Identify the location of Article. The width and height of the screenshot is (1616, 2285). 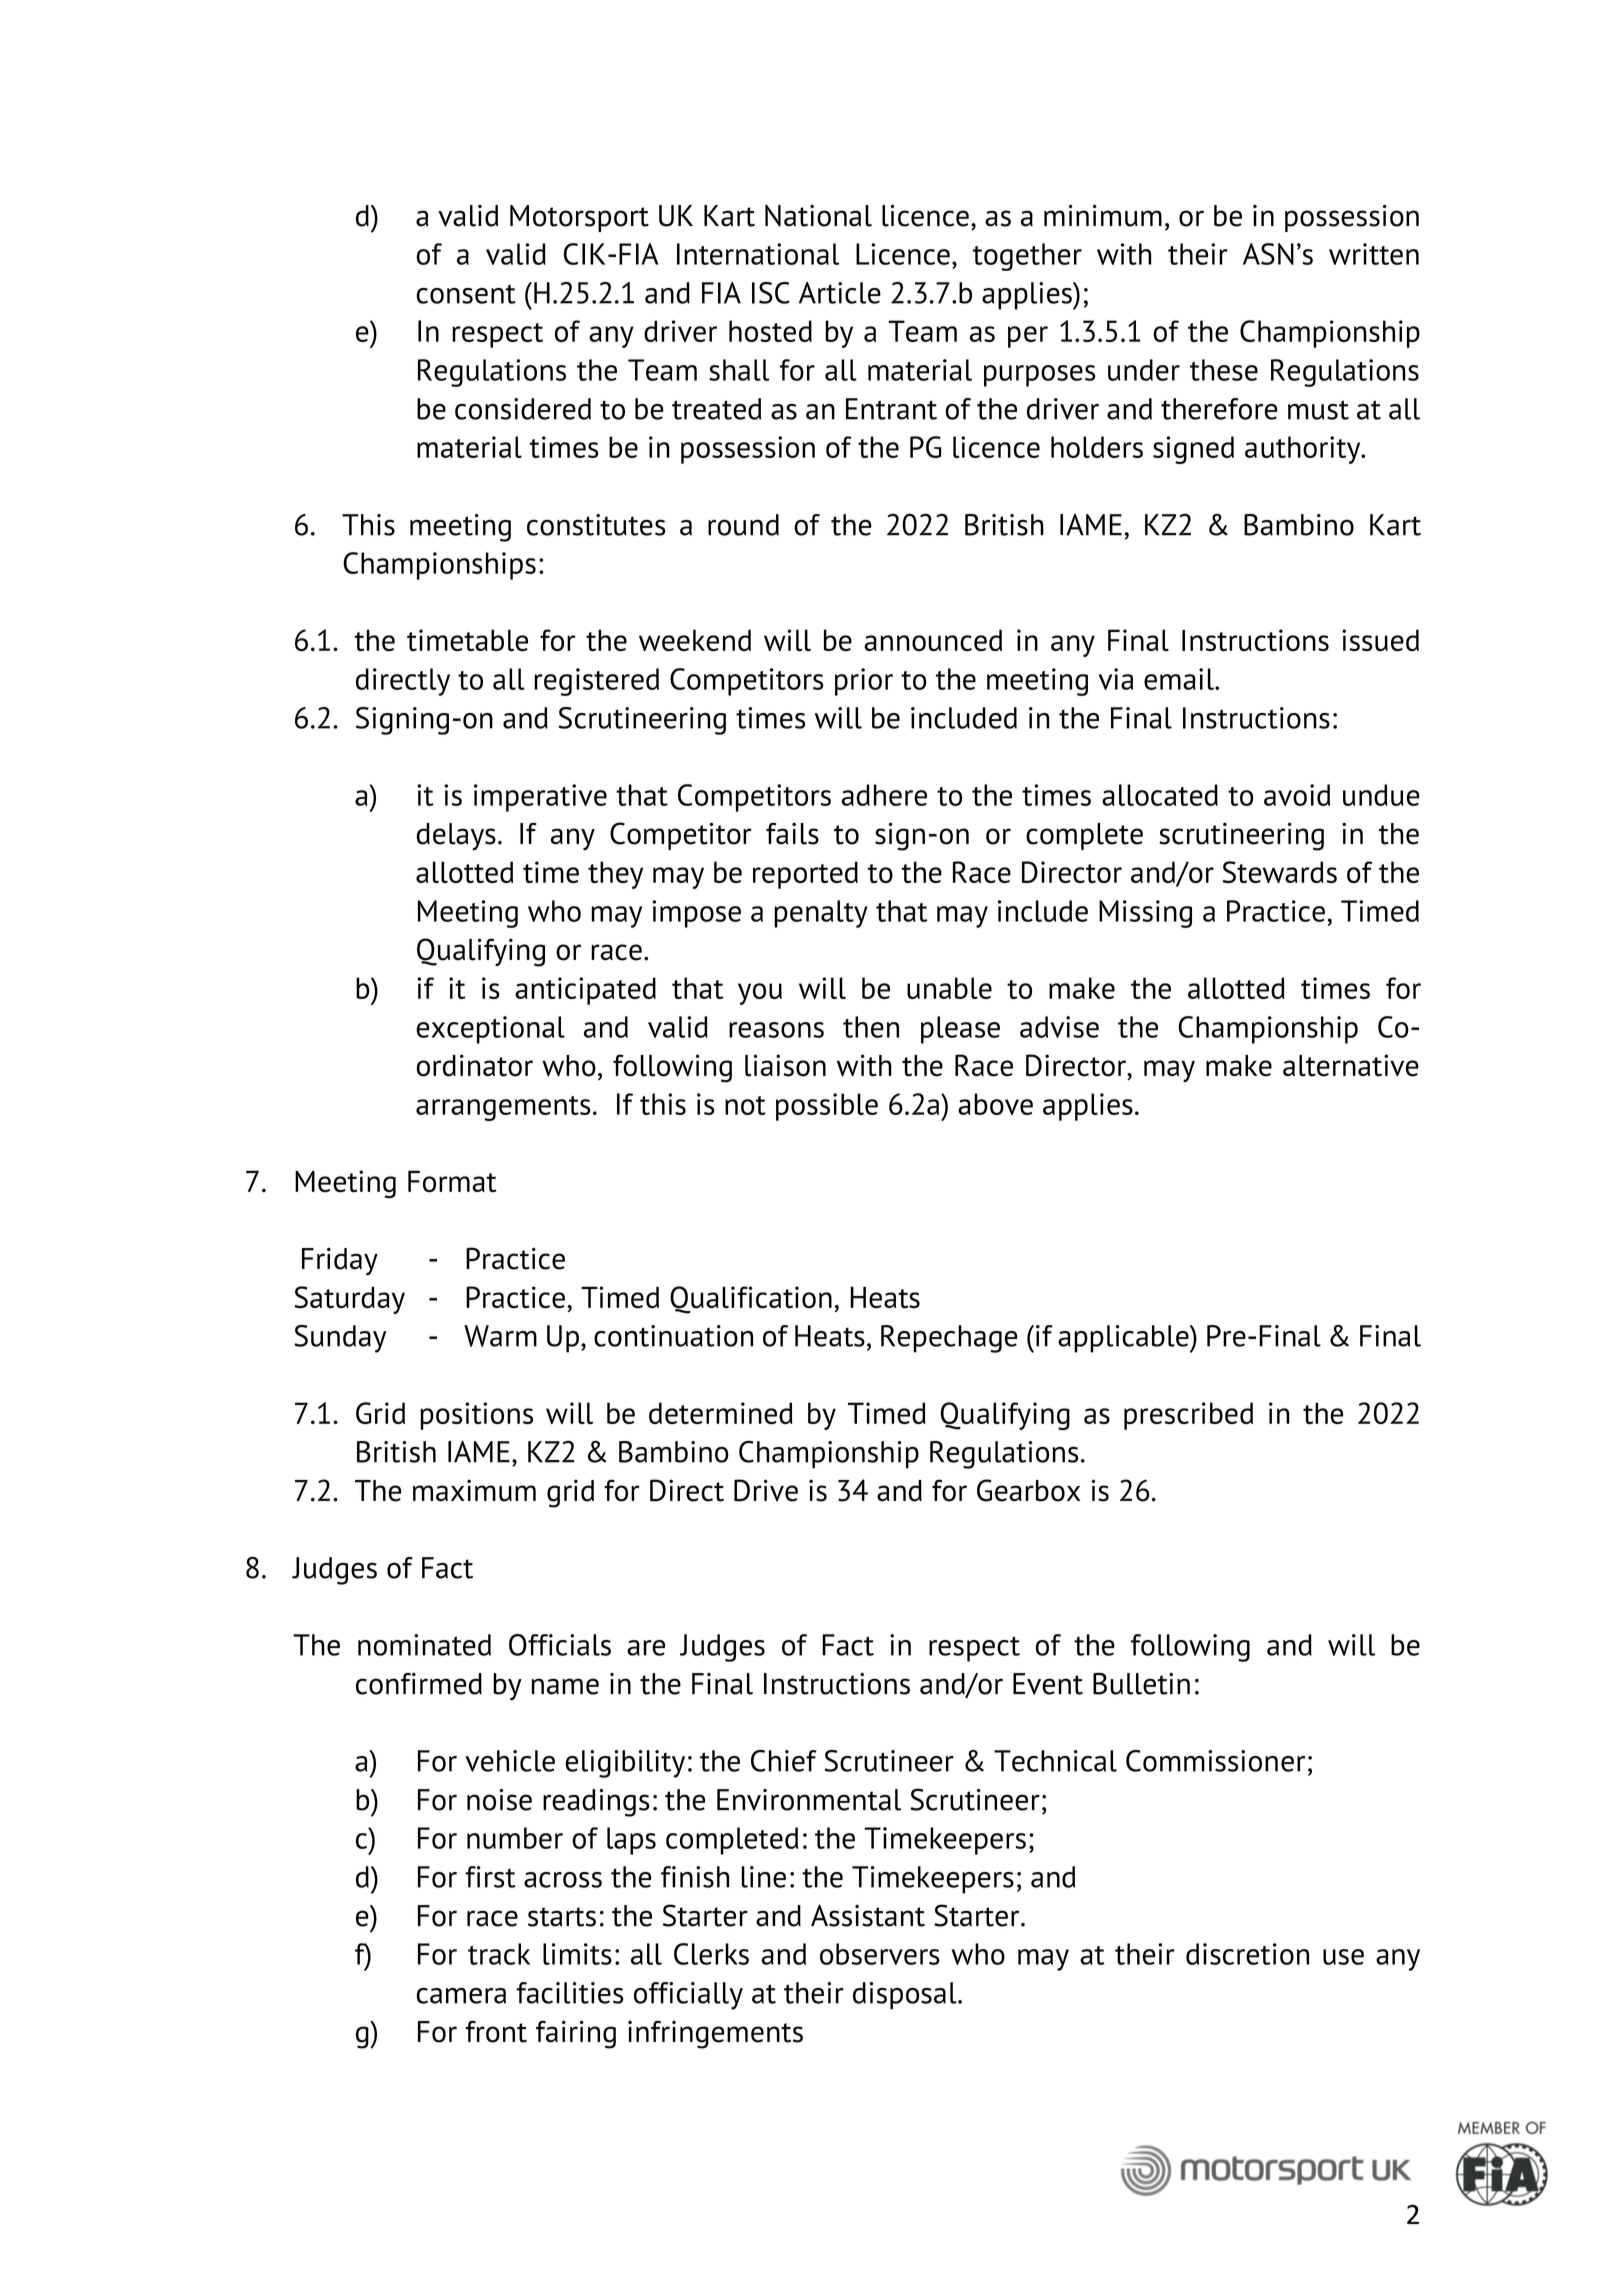
(840, 293).
